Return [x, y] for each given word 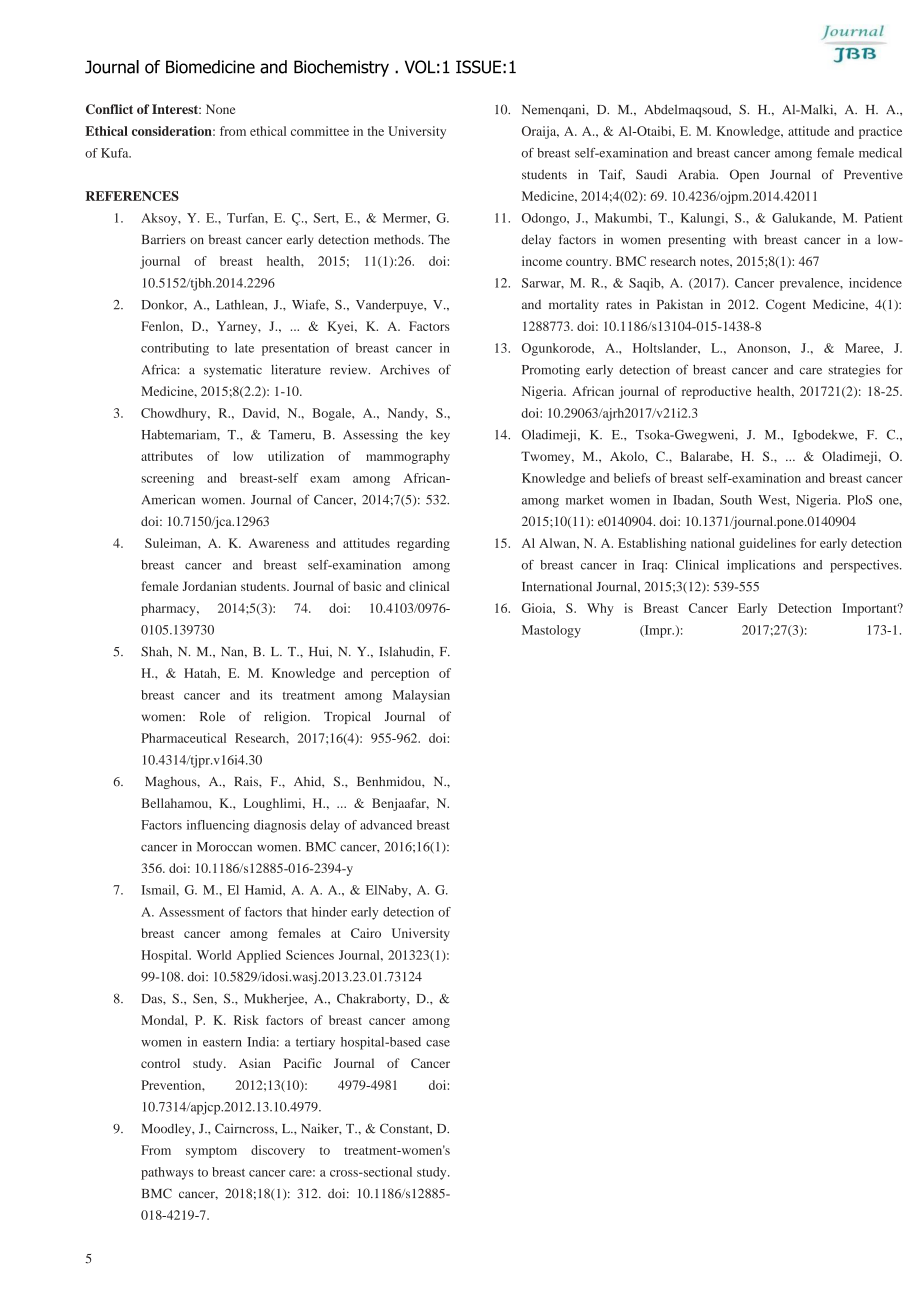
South [736, 500]
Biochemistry [341, 68]
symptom [211, 1152]
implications [761, 566]
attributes [167, 456]
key [440, 436]
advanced [386, 825]
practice [880, 132]
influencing [218, 826]
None [220, 109]
